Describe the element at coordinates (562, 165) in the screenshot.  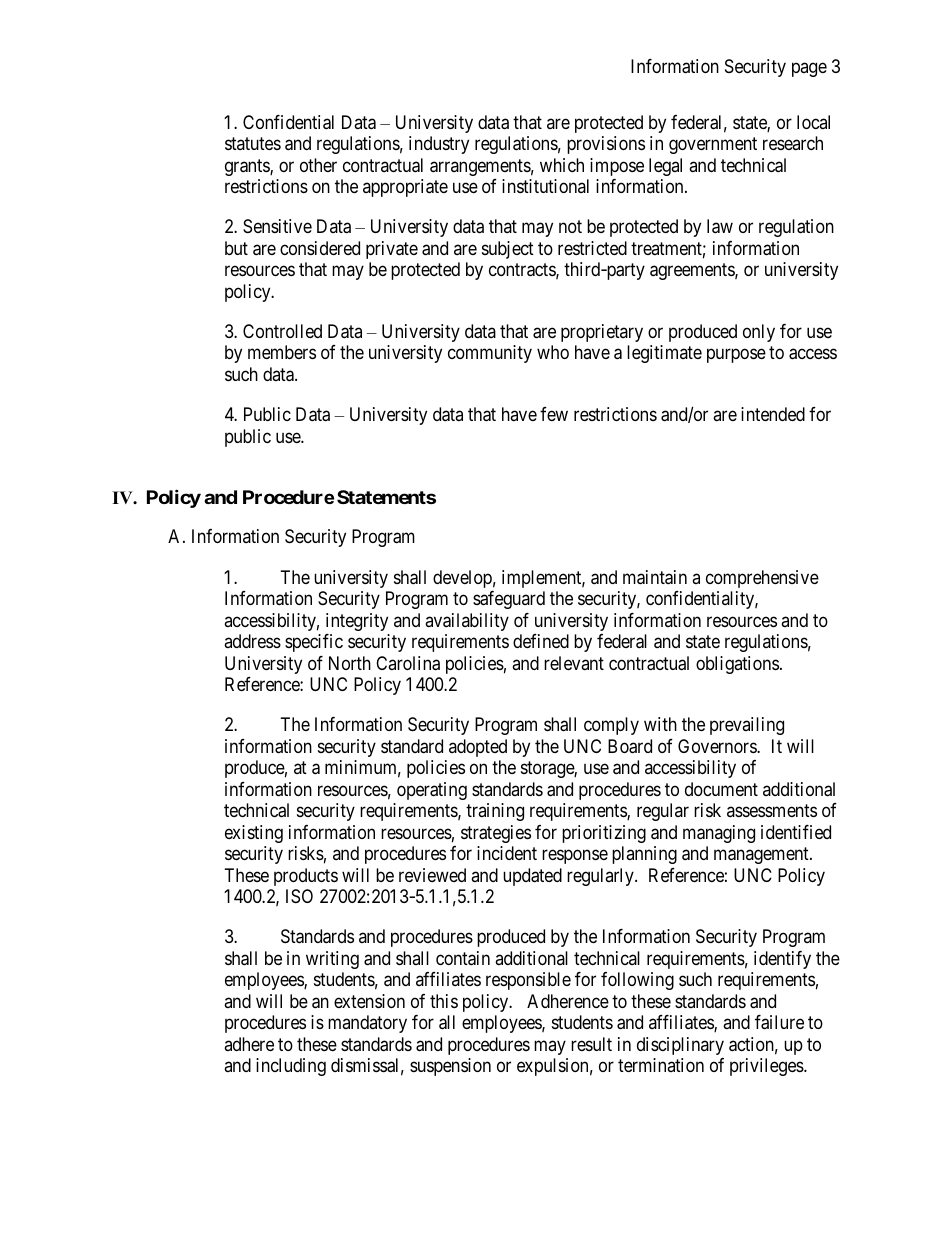
I see `which` at that location.
